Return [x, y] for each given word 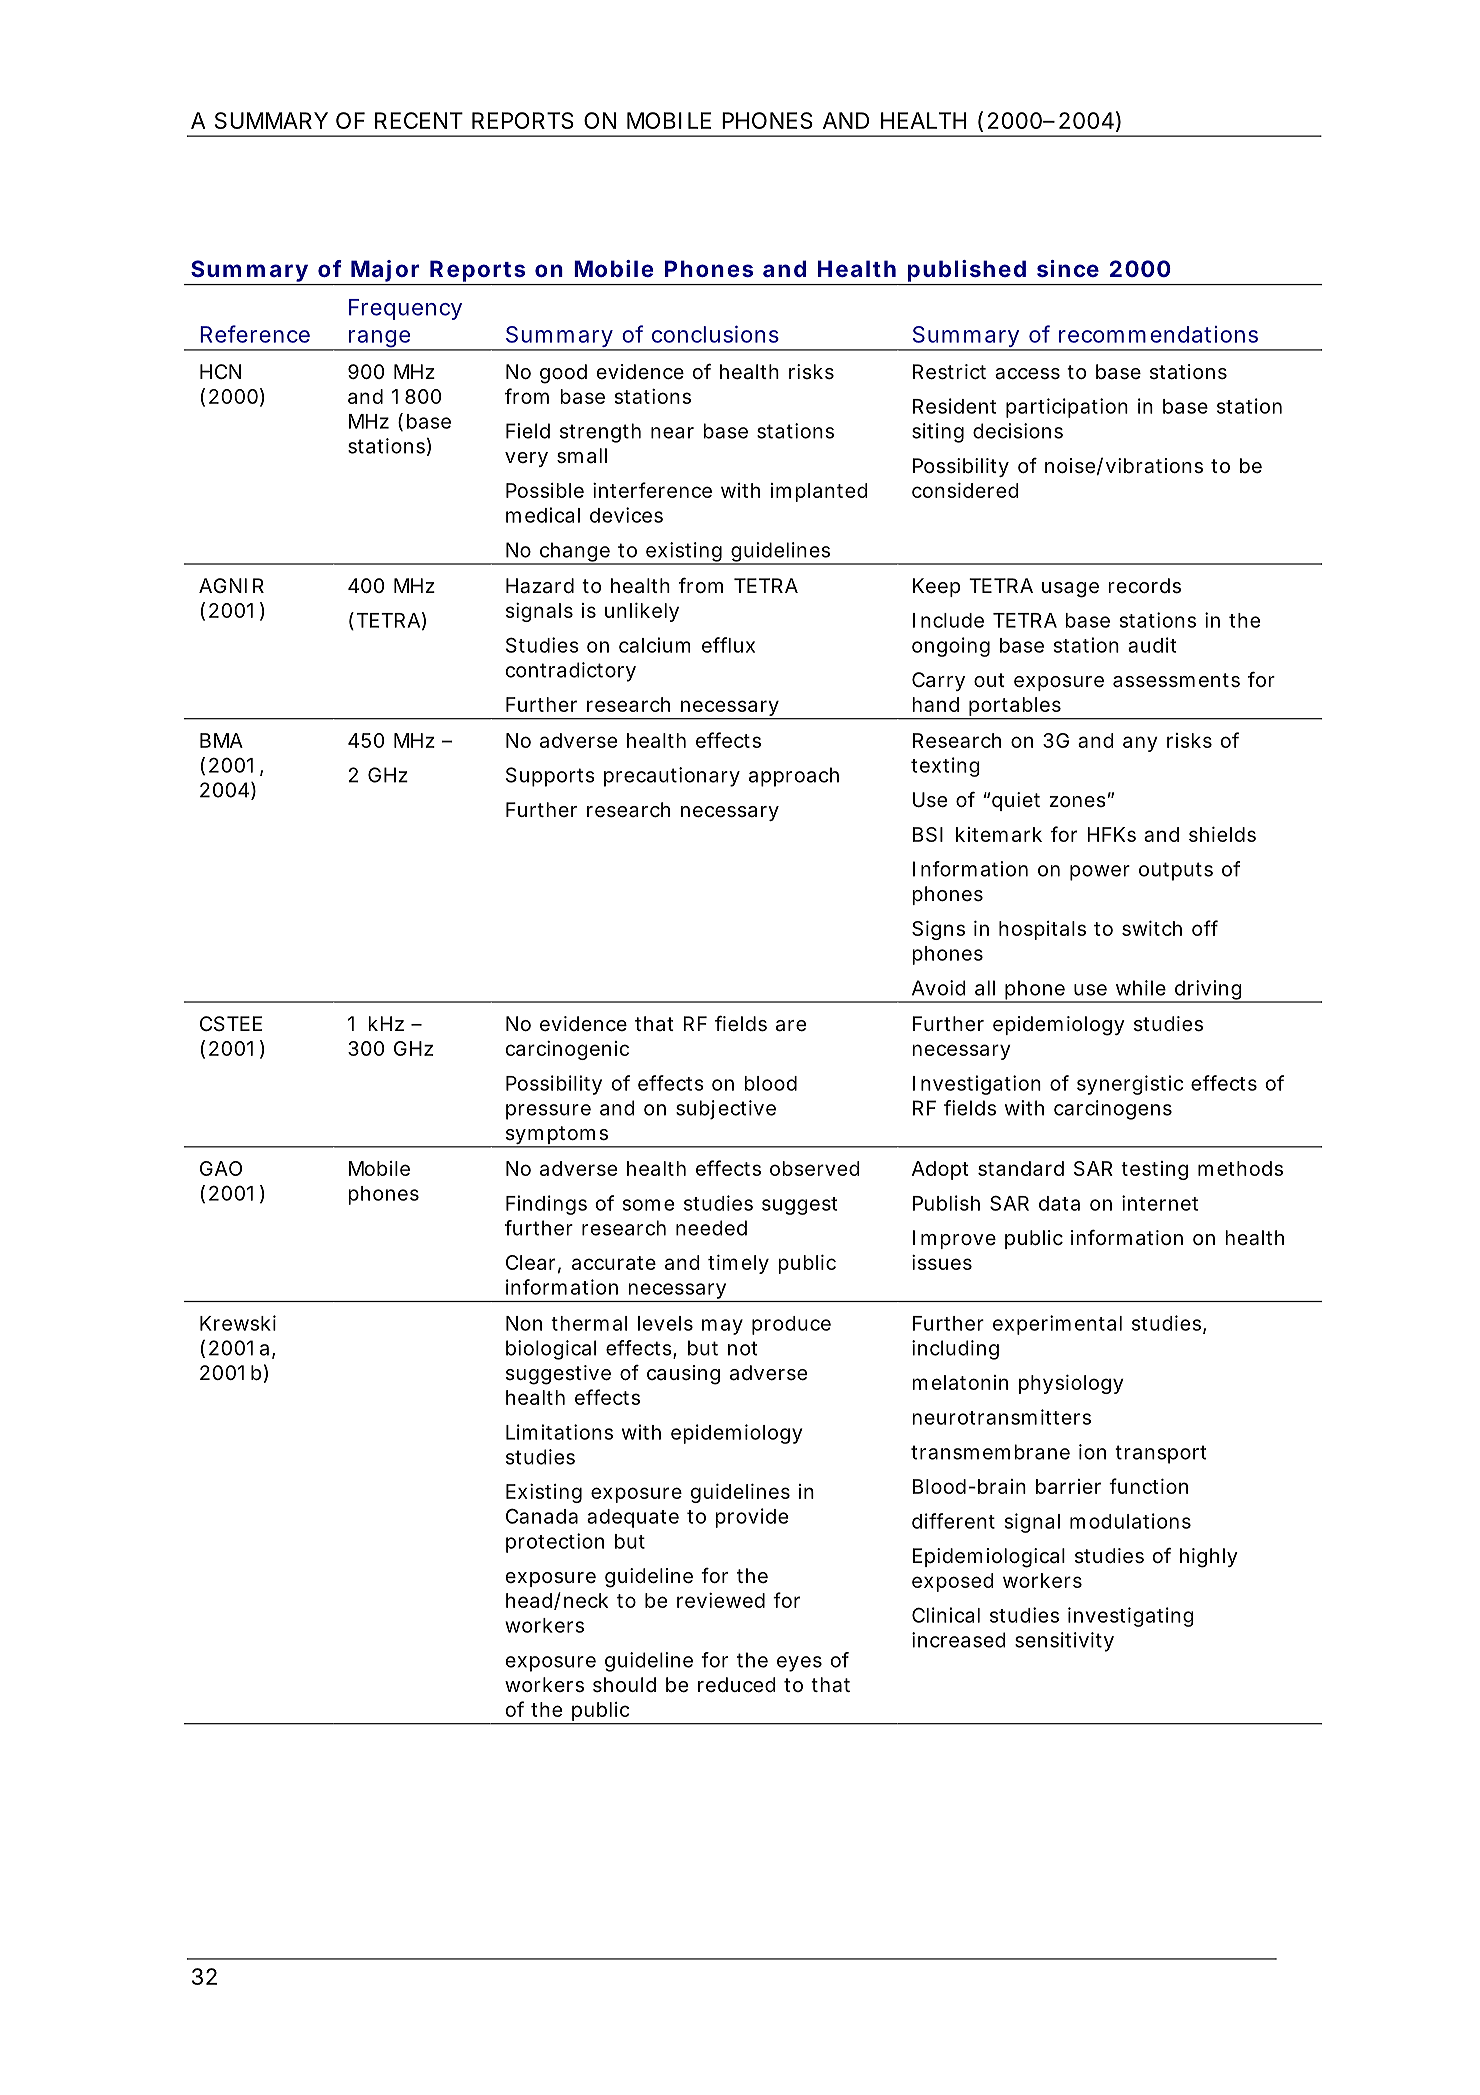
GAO [221, 1168]
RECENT [418, 120]
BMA [221, 740]
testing [1154, 1170]
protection [555, 1543]
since [1068, 268]
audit [1152, 645]
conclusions [715, 334]
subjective [726, 1110]
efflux [728, 645]
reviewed [721, 1600]
